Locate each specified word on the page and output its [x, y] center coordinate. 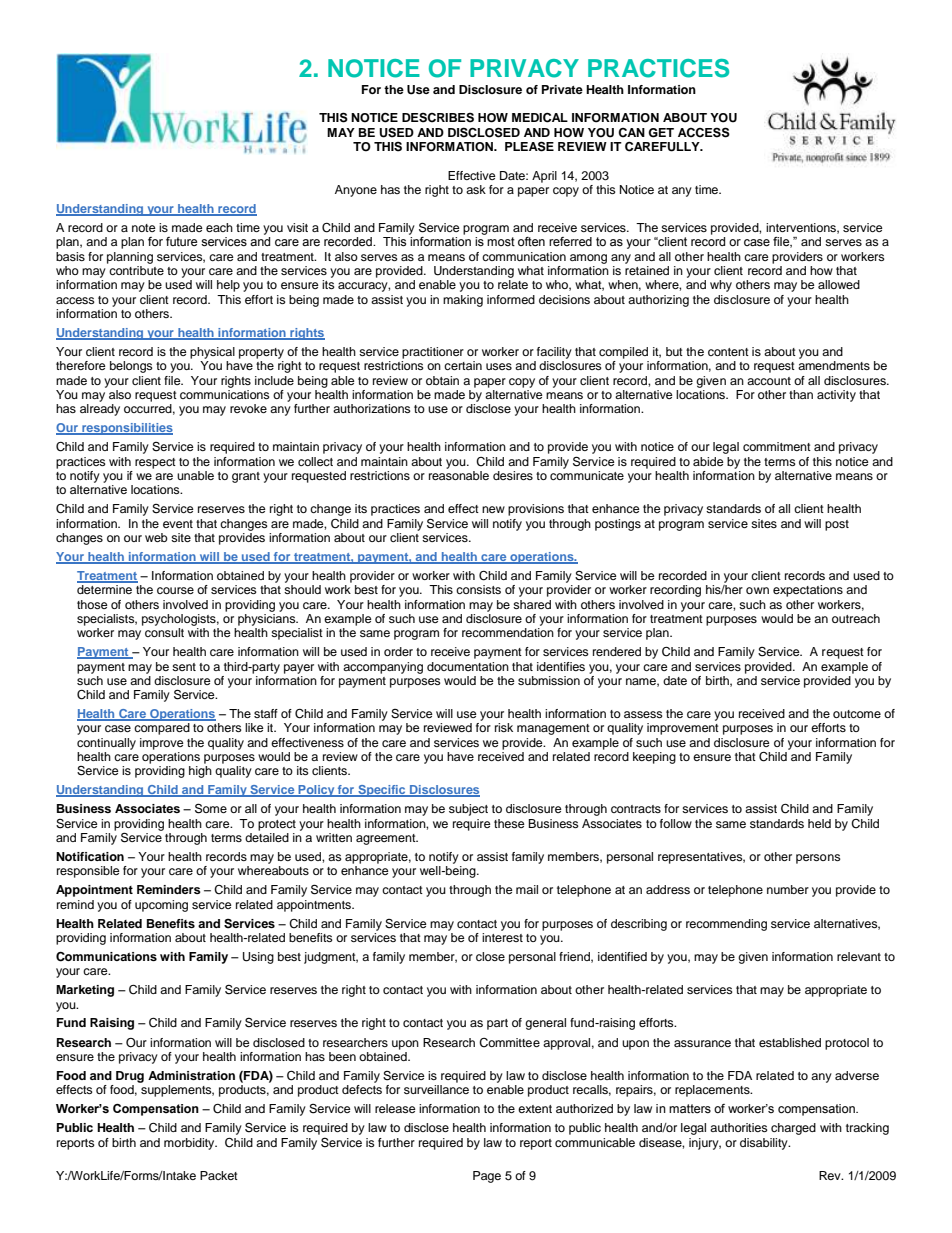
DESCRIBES [438, 118]
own [757, 590]
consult [164, 632]
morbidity [190, 1144]
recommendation [508, 632]
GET [661, 133]
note [144, 228]
